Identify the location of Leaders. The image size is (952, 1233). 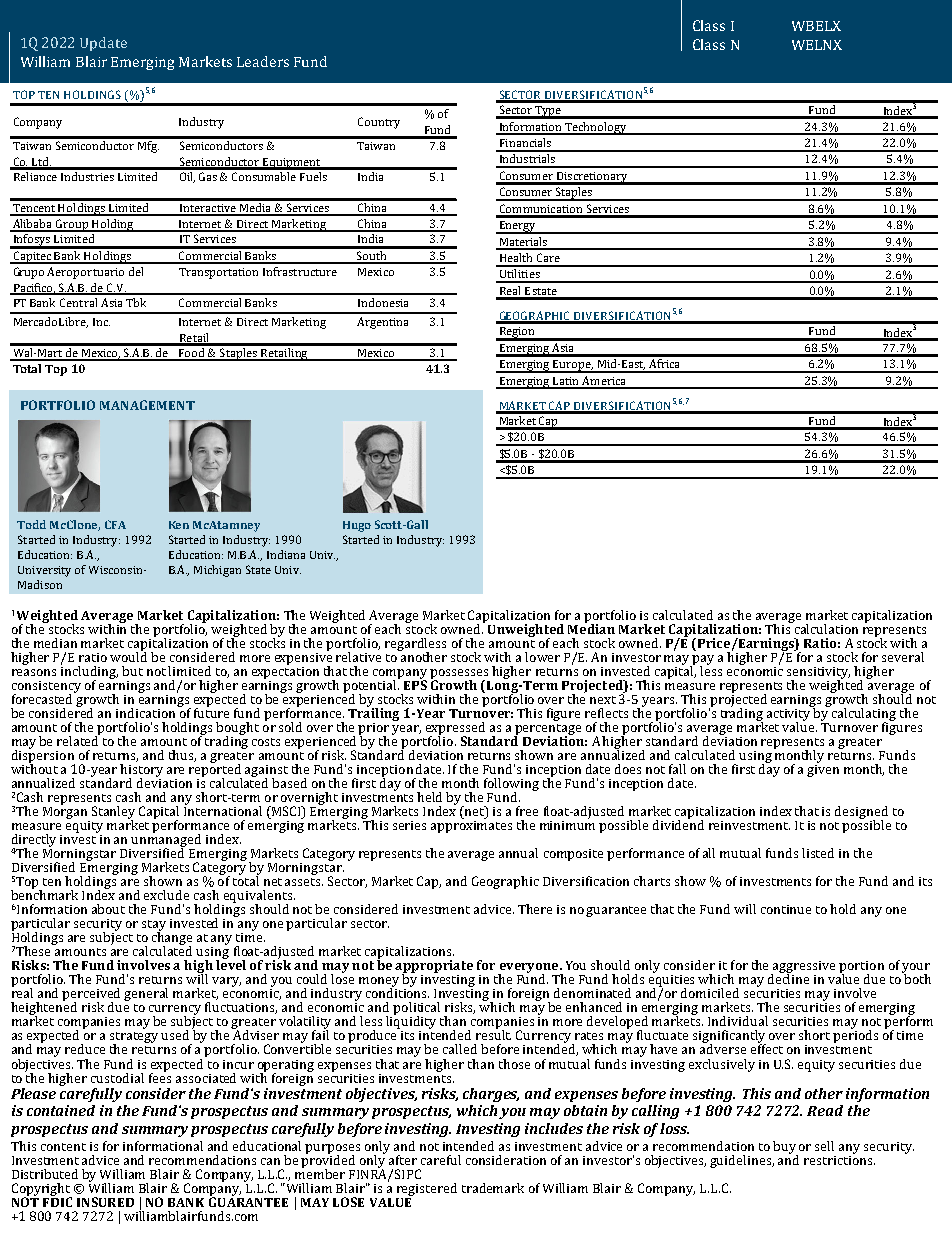
(263, 61).
